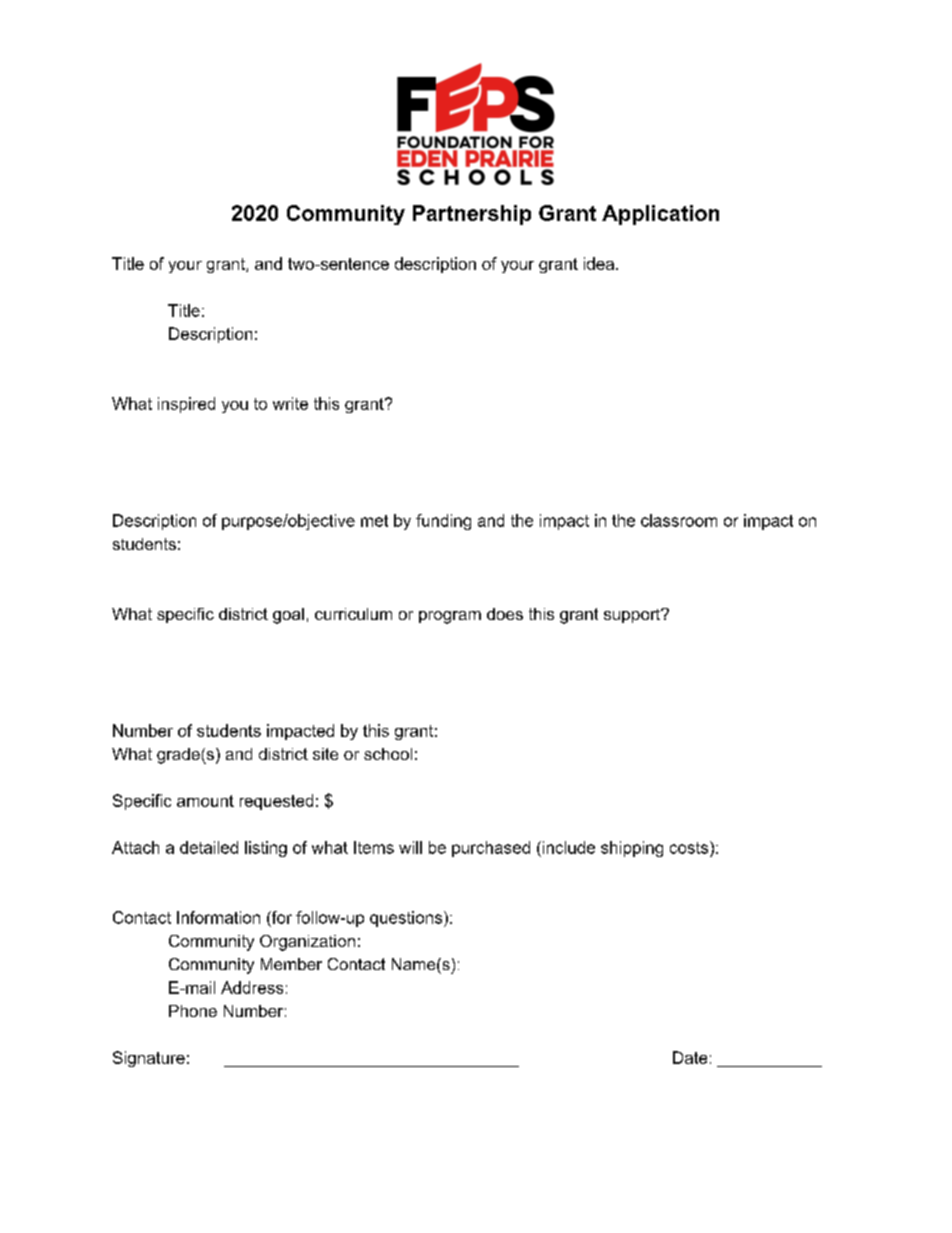  What do you see at coordinates (193, 1011) in the page?
I see `Phone` at bounding box center [193, 1011].
